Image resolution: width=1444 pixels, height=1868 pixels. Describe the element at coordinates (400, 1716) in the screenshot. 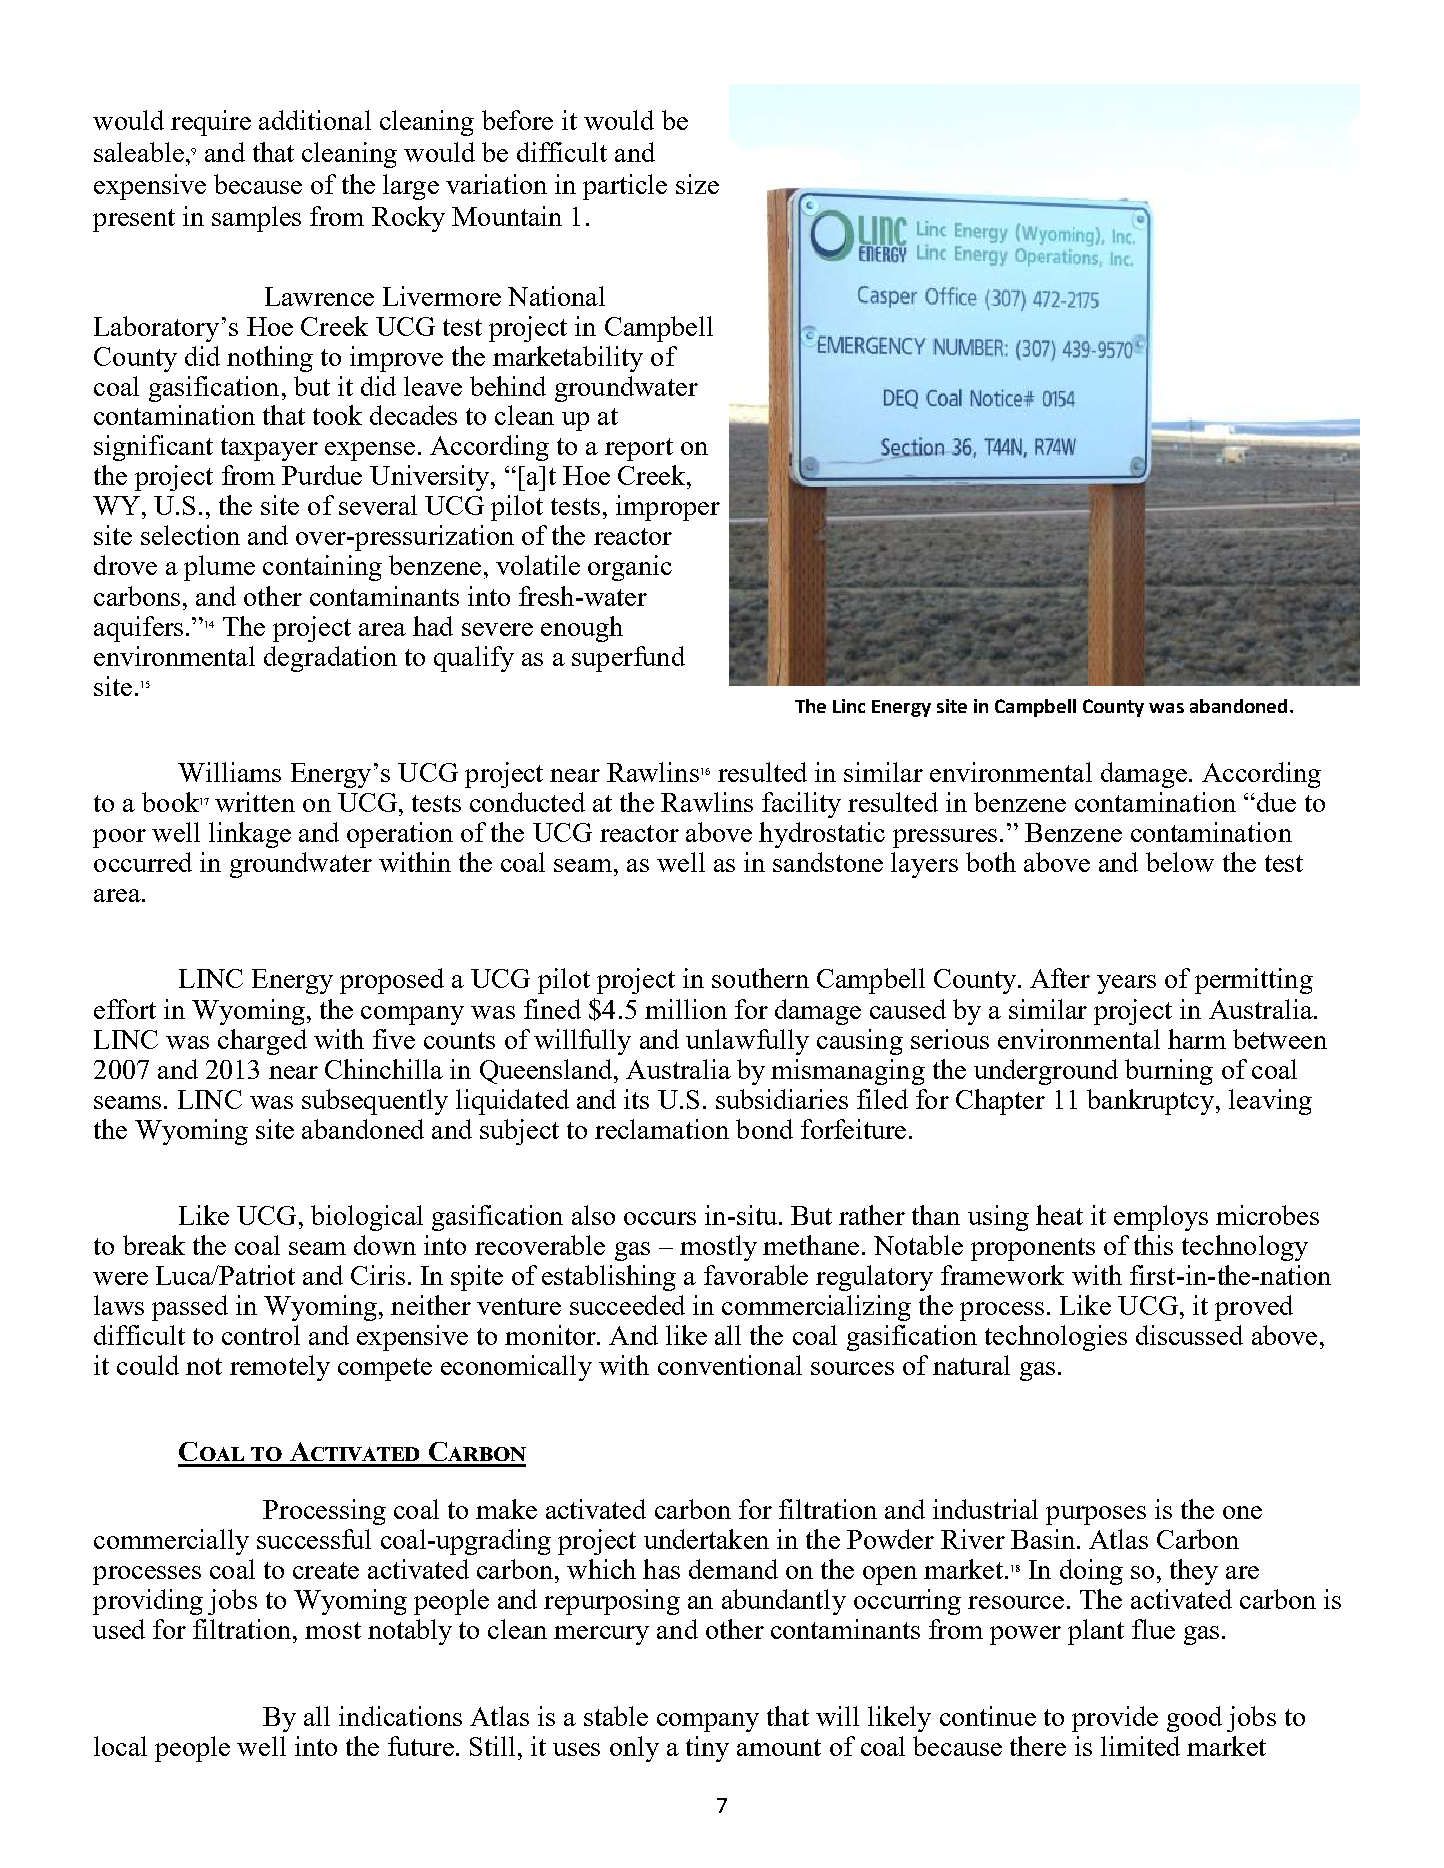

I see `indications` at that location.
